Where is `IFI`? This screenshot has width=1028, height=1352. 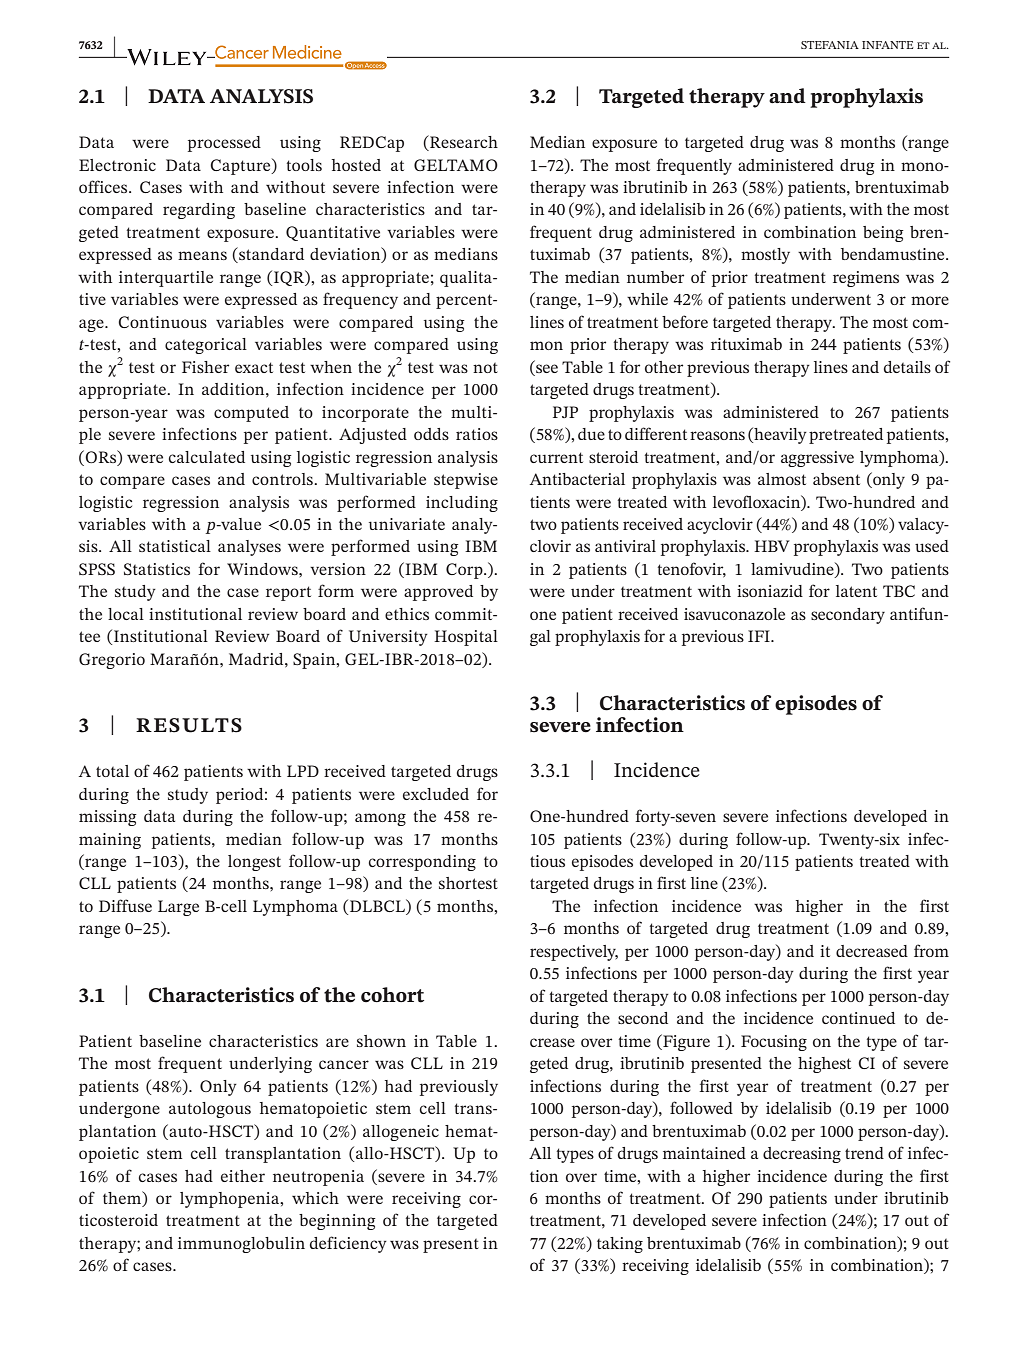 IFI is located at coordinates (760, 636).
